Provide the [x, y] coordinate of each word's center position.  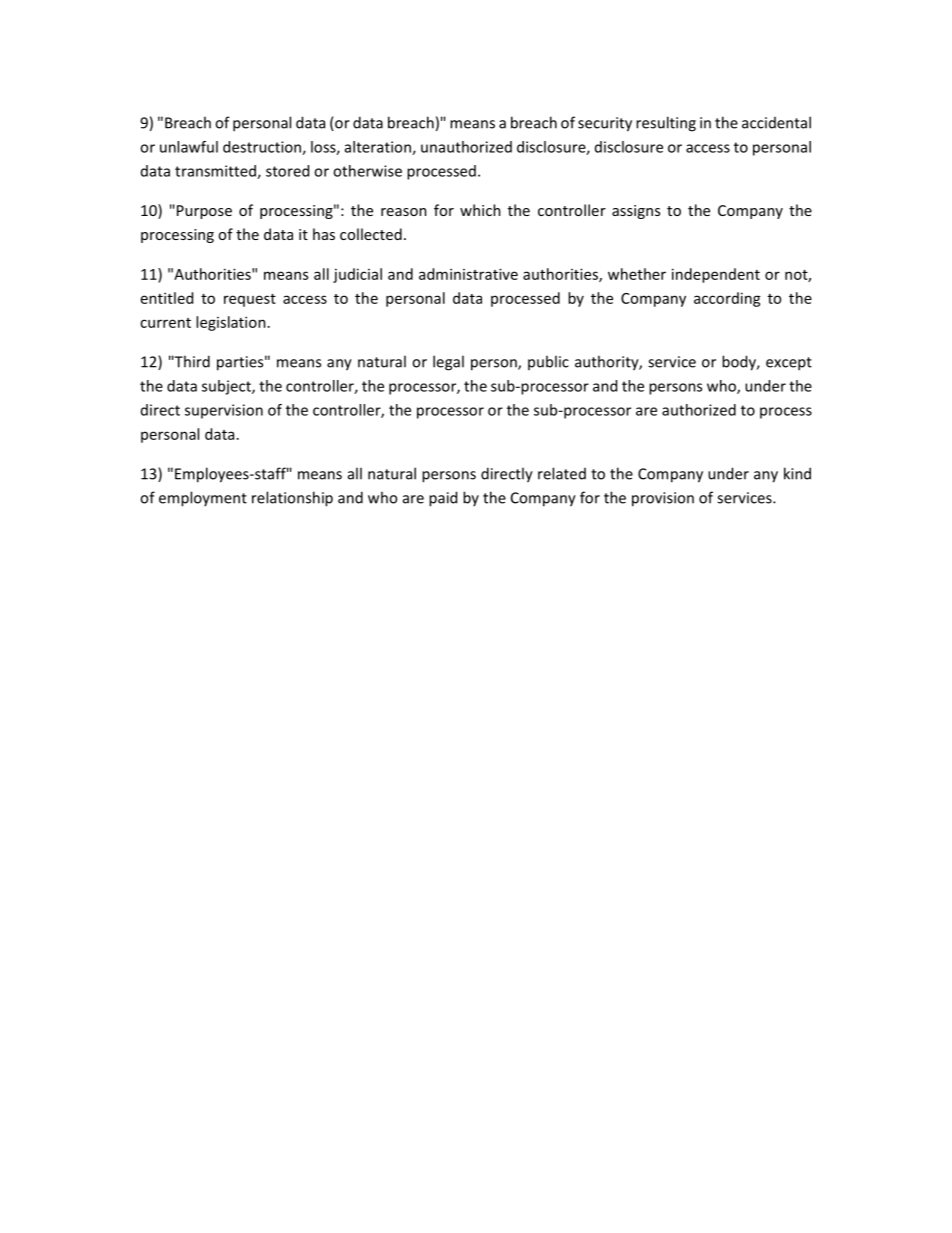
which [480, 210]
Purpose [204, 212]
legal [448, 363]
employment [203, 499]
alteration [379, 148]
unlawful [189, 147]
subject [227, 387]
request [250, 300]
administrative [468, 274]
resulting [666, 124]
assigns [636, 212]
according [727, 299]
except [789, 364]
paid [443, 499]
